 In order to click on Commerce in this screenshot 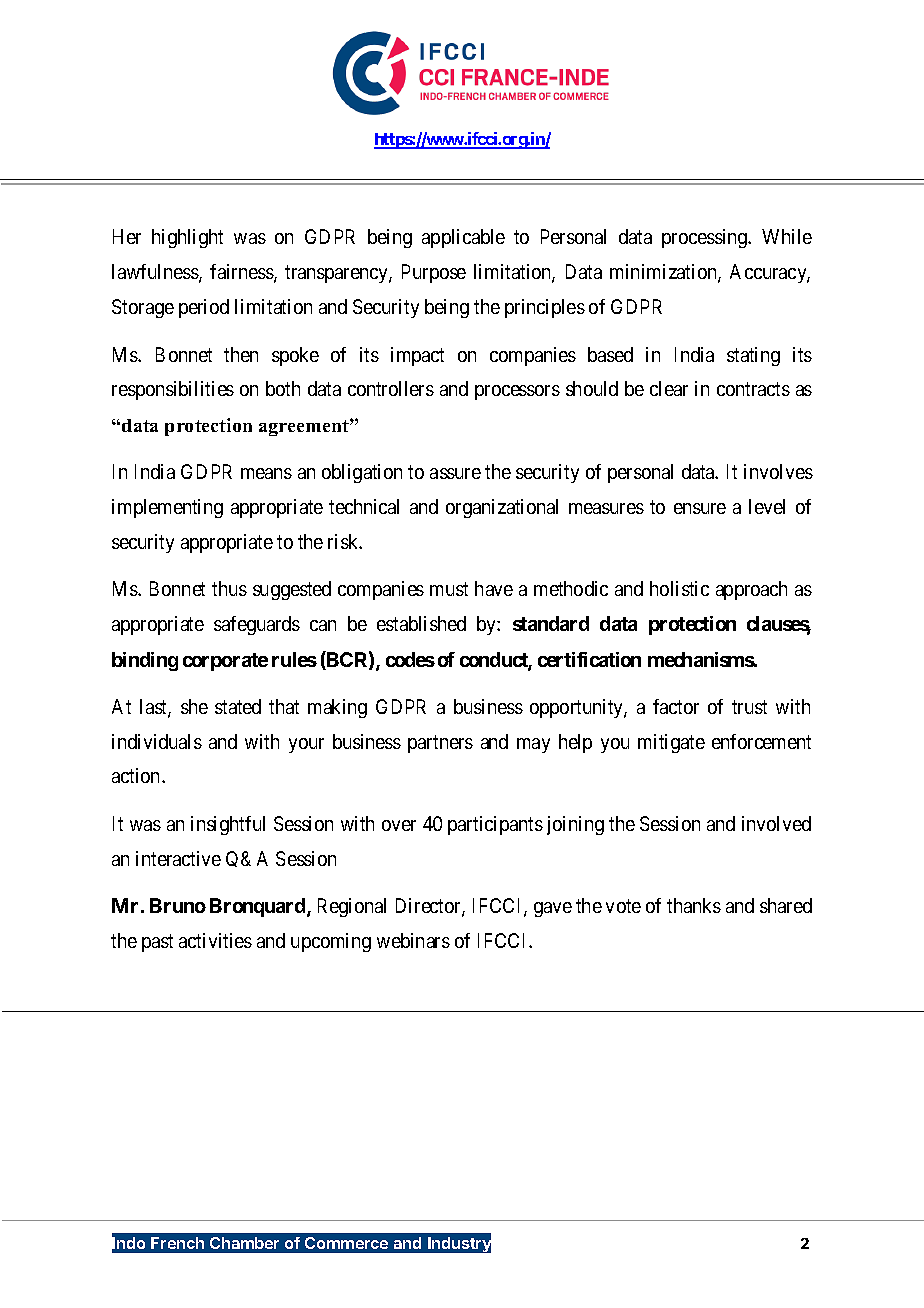, I will do `click(346, 1243)`.
